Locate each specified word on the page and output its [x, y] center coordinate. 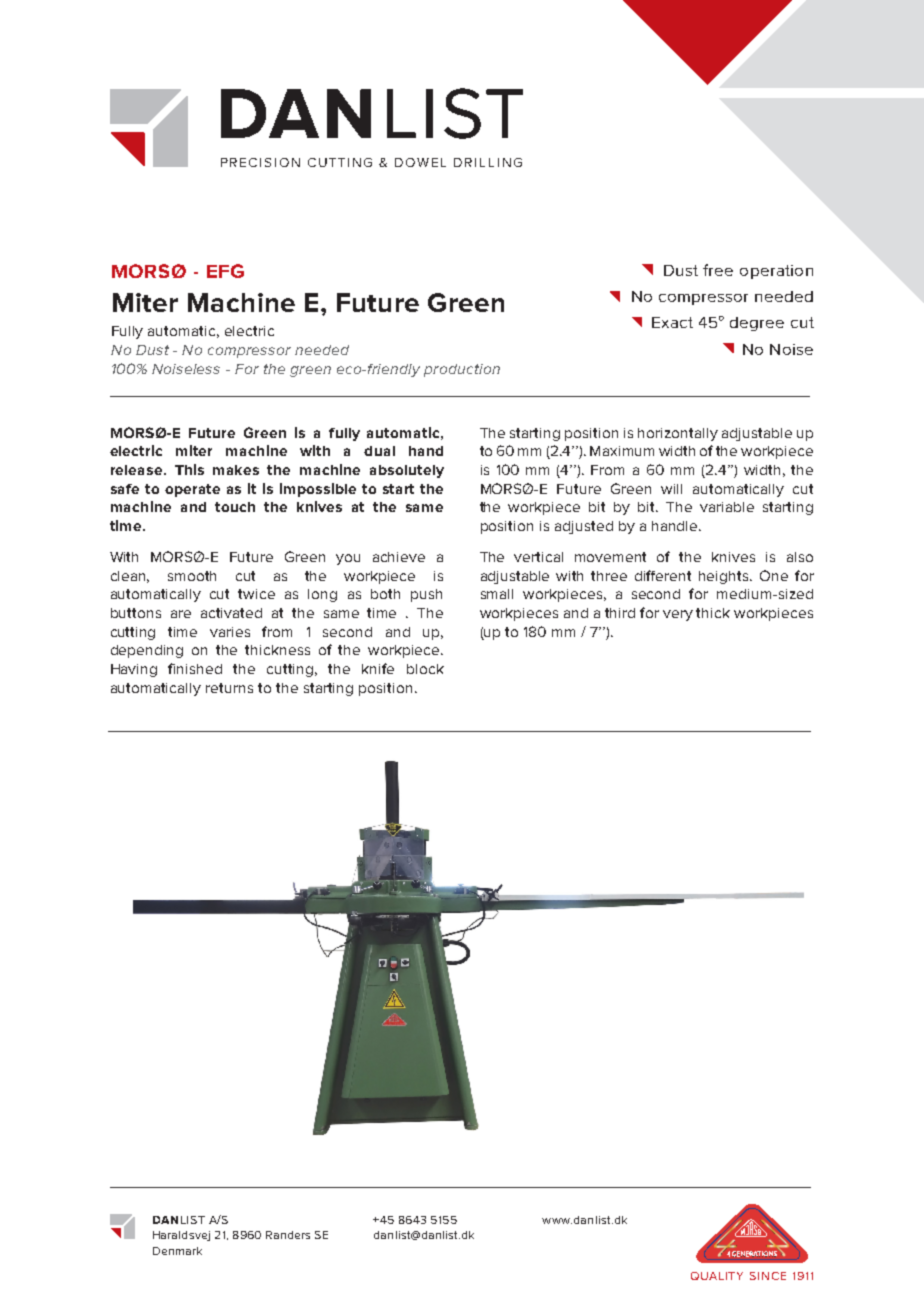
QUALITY [717, 1276]
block [425, 669]
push [426, 595]
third [620, 613]
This [189, 469]
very [678, 615]
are [181, 614]
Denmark [177, 1251]
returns [229, 688]
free [718, 270]
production [462, 370]
